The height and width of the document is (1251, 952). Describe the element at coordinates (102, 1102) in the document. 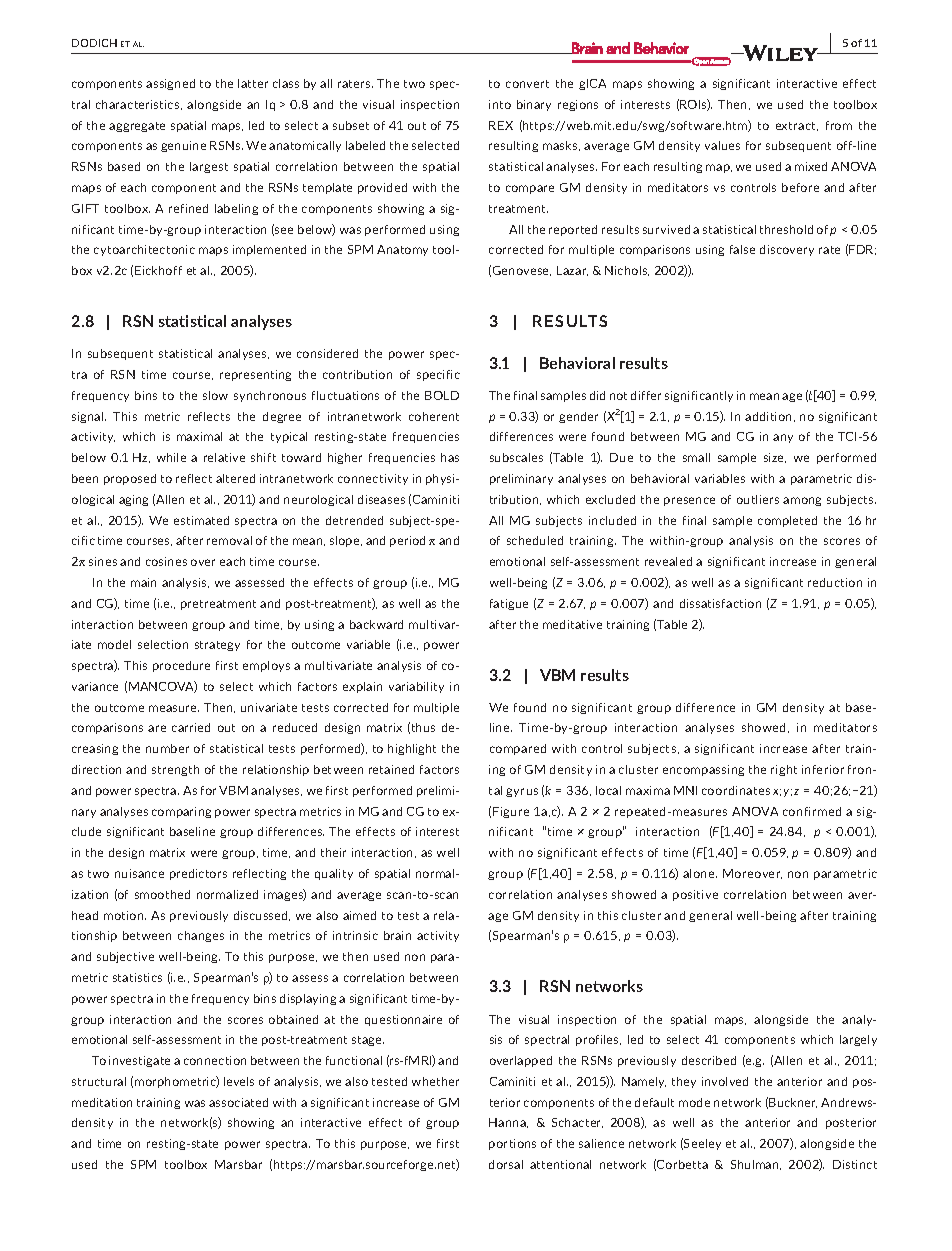

I see `meditation` at that location.
